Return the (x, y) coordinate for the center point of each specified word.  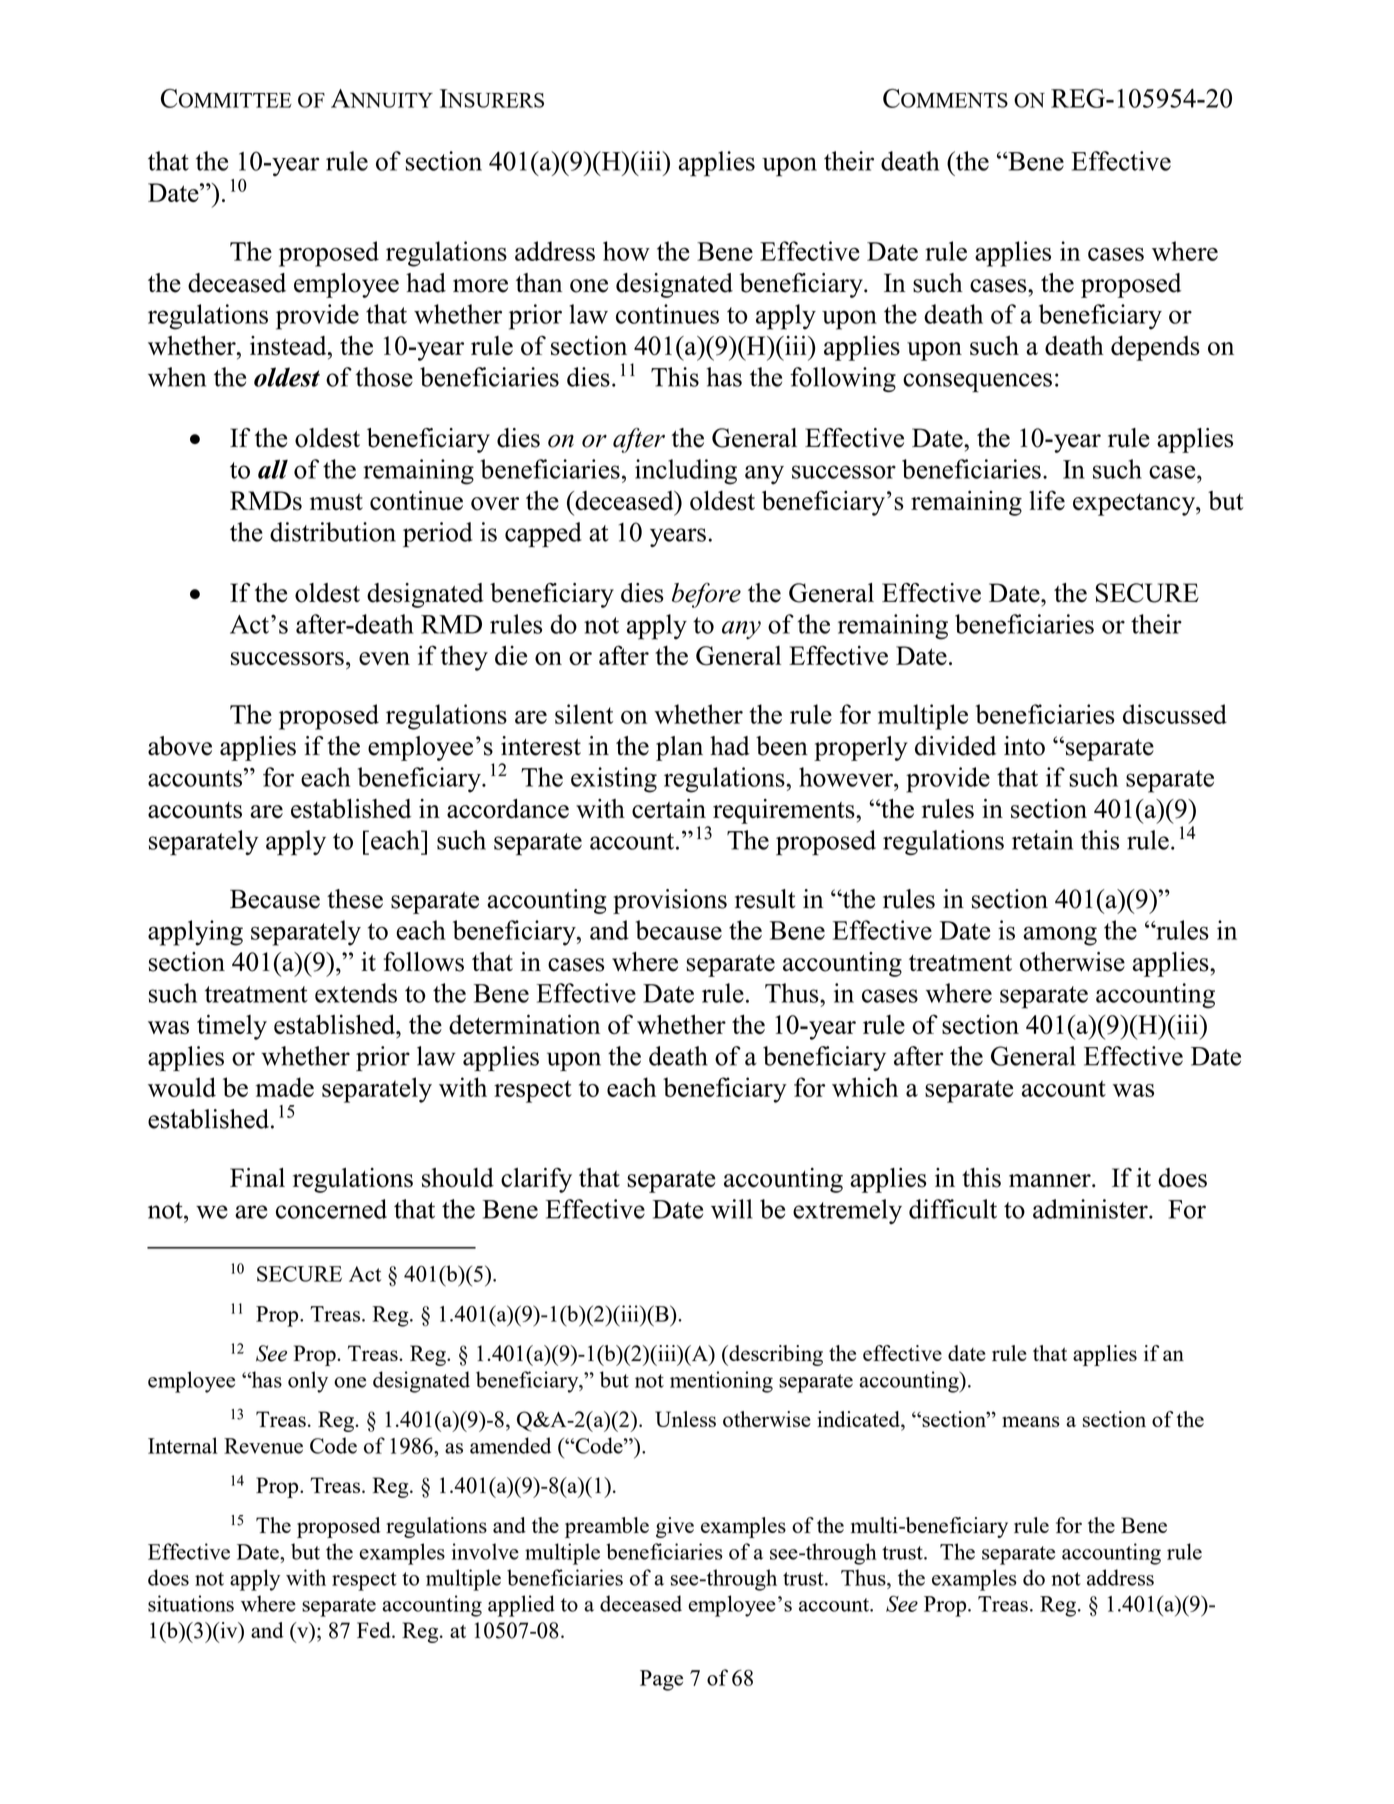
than (539, 283)
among (1060, 936)
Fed (375, 1630)
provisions (670, 901)
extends (356, 993)
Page (661, 1680)
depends (1155, 348)
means (1031, 1421)
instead (289, 346)
